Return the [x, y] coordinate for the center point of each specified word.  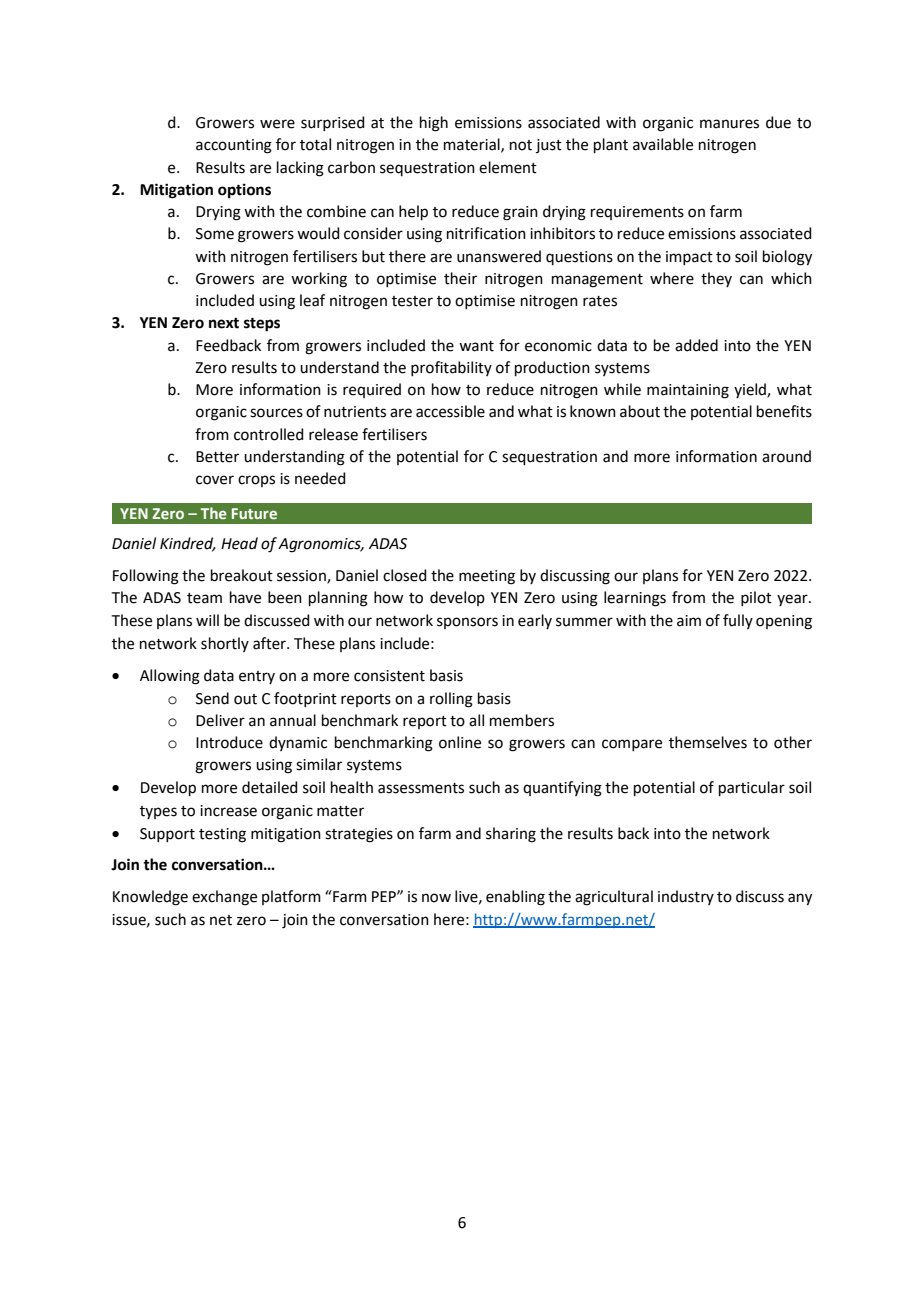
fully [738, 621]
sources [276, 413]
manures [729, 124]
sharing [511, 835]
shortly [225, 644]
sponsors [467, 623]
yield [751, 390]
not [521, 145]
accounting [234, 146]
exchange [224, 898]
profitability [451, 368]
